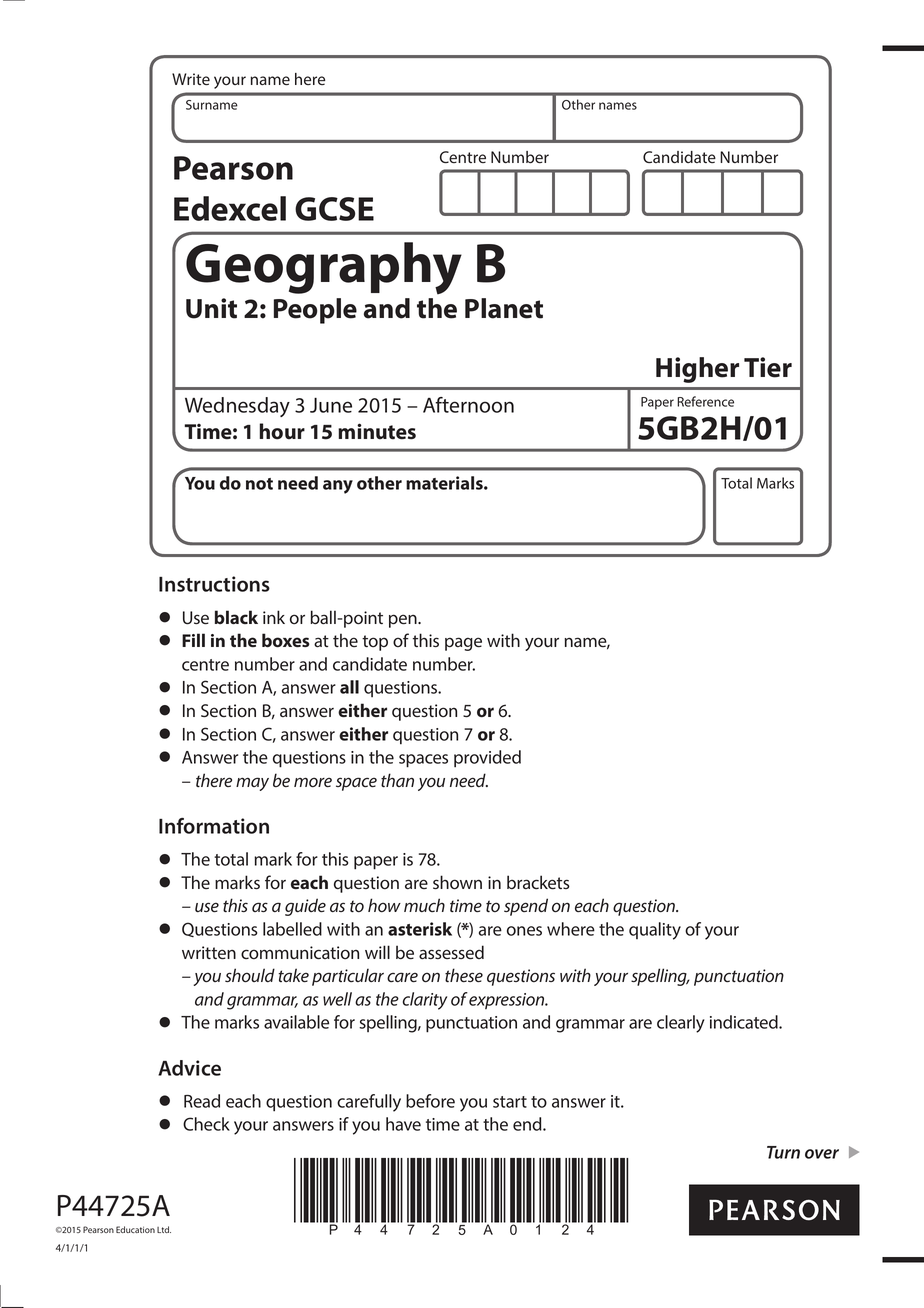  I want to click on Tier, so click(768, 367).
